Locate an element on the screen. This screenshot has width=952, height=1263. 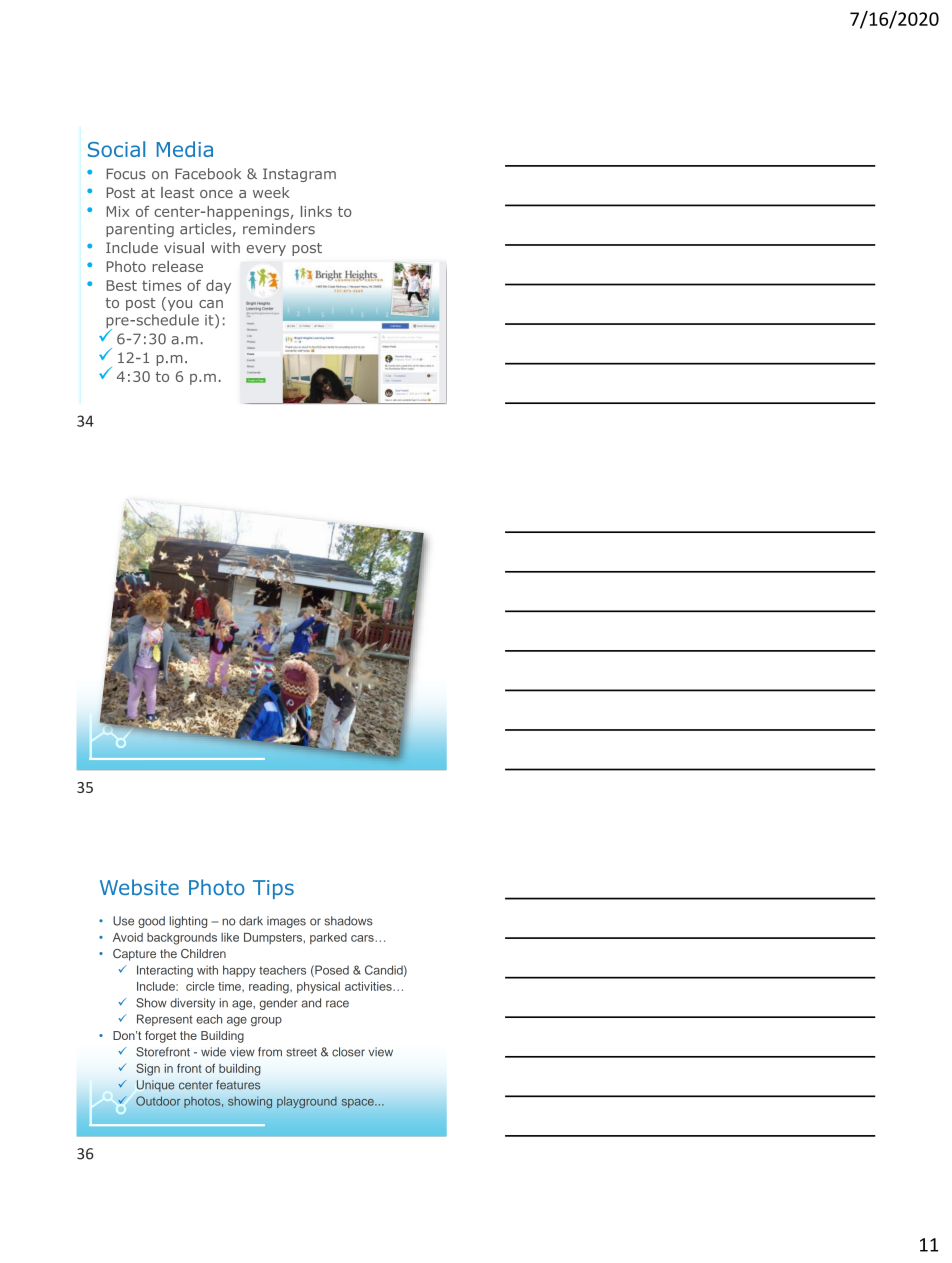
day is located at coordinates (218, 287).
